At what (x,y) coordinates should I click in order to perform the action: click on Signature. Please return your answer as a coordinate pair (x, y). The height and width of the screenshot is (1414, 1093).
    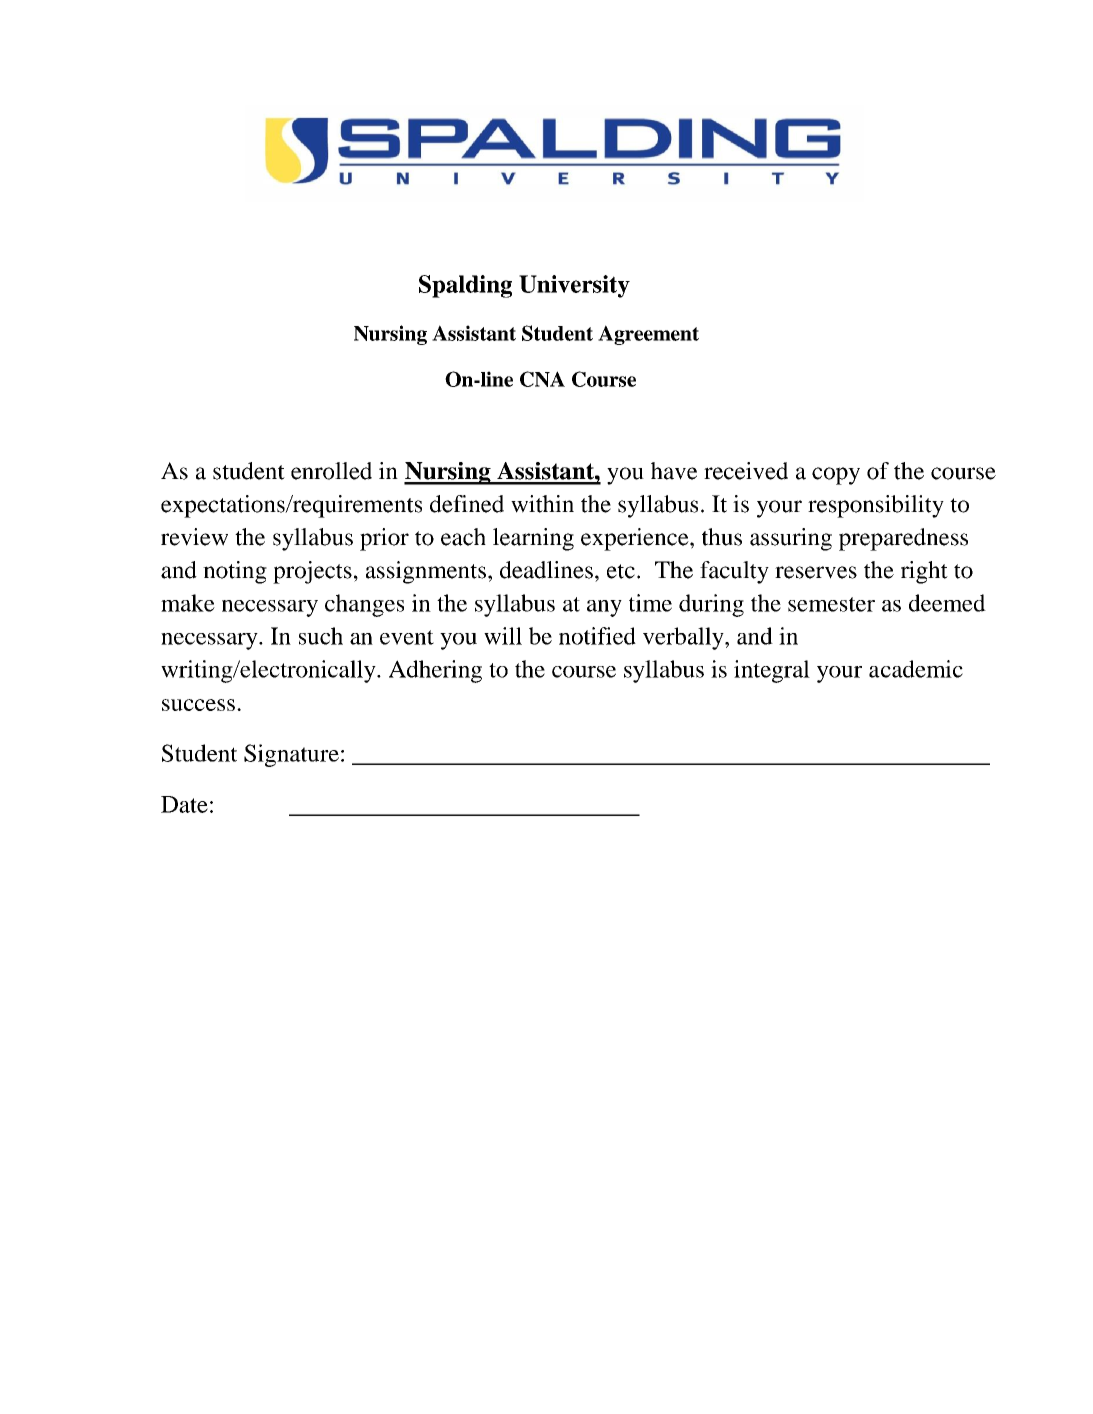
    Looking at the image, I should click on (291, 755).
